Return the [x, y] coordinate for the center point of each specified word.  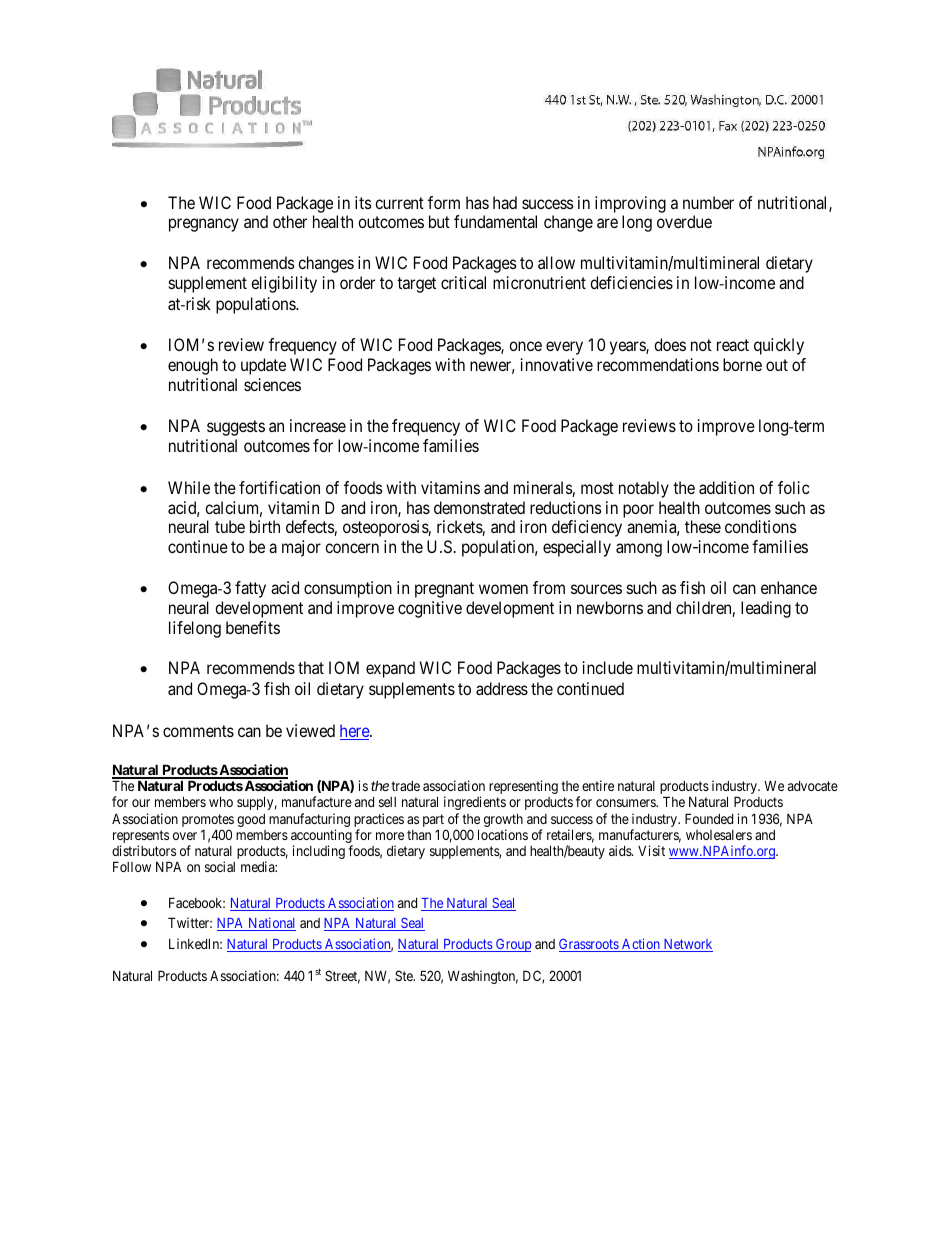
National [271, 924]
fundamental [495, 221]
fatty [250, 589]
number [708, 202]
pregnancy [204, 225]
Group [512, 945]
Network [687, 945]
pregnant [444, 590]
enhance [789, 587]
